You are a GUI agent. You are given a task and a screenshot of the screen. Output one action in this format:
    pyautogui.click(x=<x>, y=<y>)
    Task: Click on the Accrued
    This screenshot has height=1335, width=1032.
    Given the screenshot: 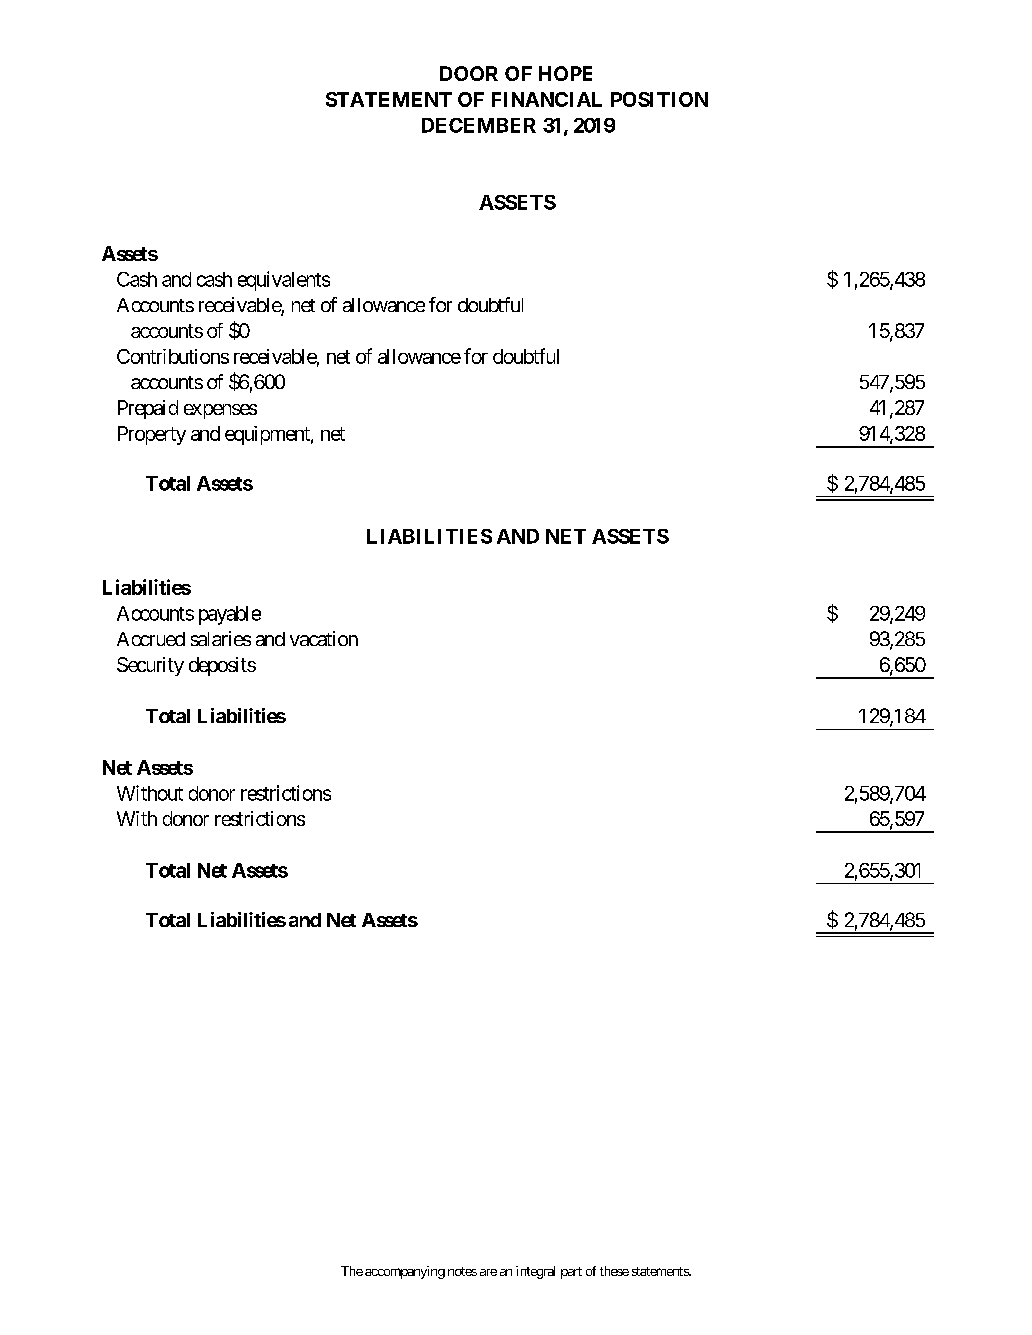 What is the action you would take?
    pyautogui.click(x=151, y=639)
